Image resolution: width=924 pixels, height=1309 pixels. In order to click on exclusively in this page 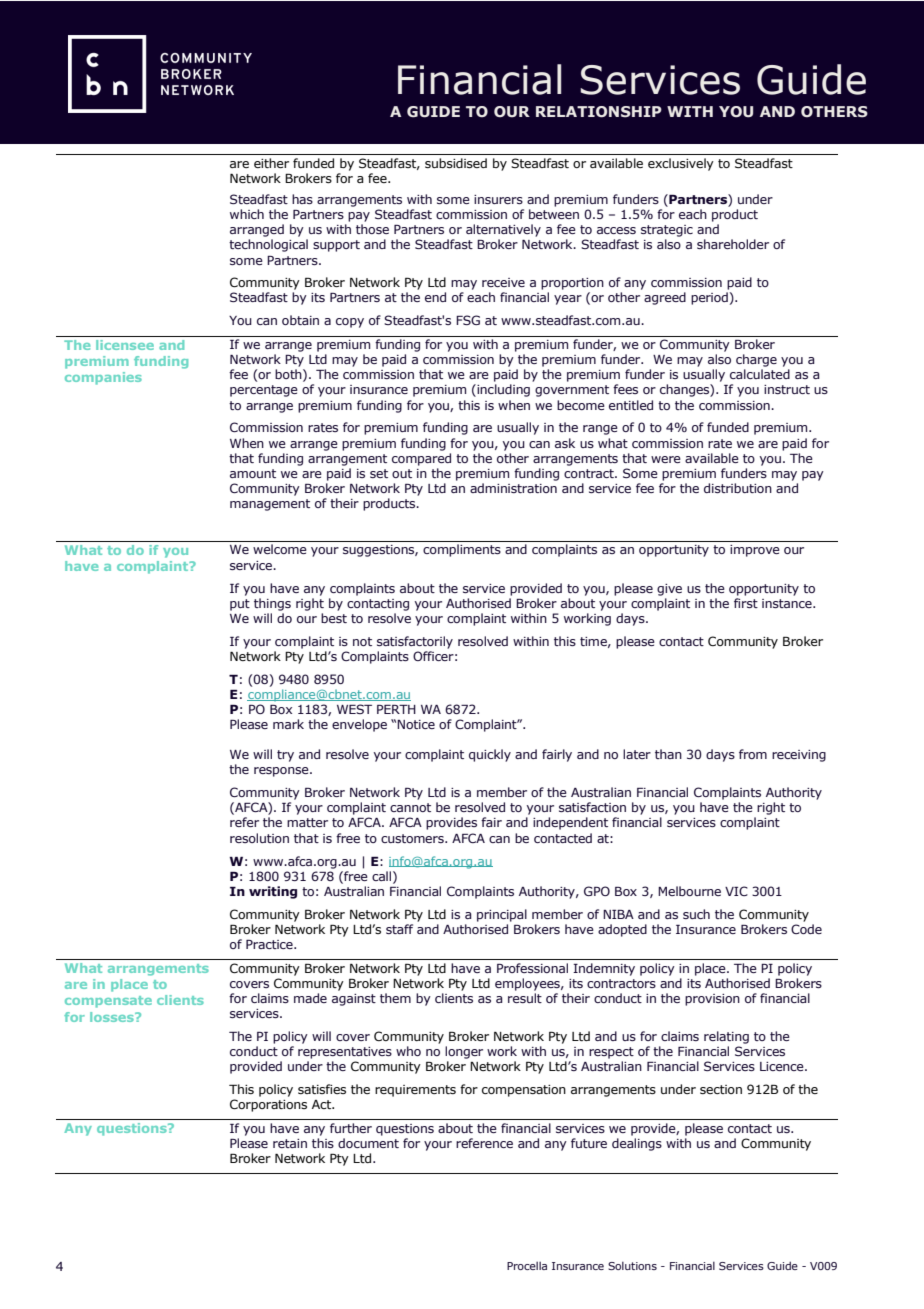, I will do `click(681, 164)`.
